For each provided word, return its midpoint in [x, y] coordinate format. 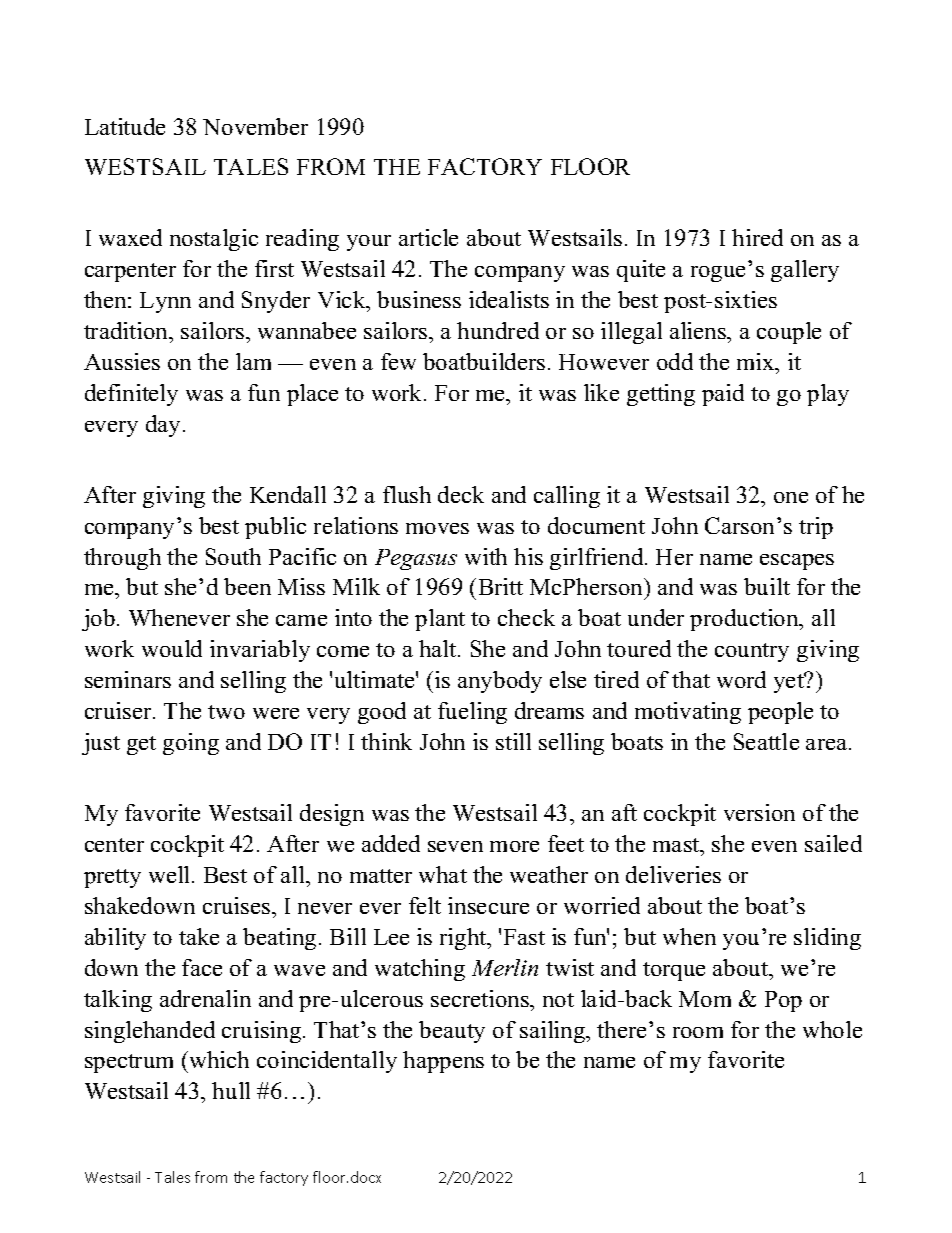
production [745, 620]
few [398, 361]
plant [440, 620]
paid [723, 395]
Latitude [125, 126]
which [218, 1059]
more [514, 846]
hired [757, 237]
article [428, 237]
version [759, 812]
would [172, 648]
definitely [131, 395]
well [171, 874]
